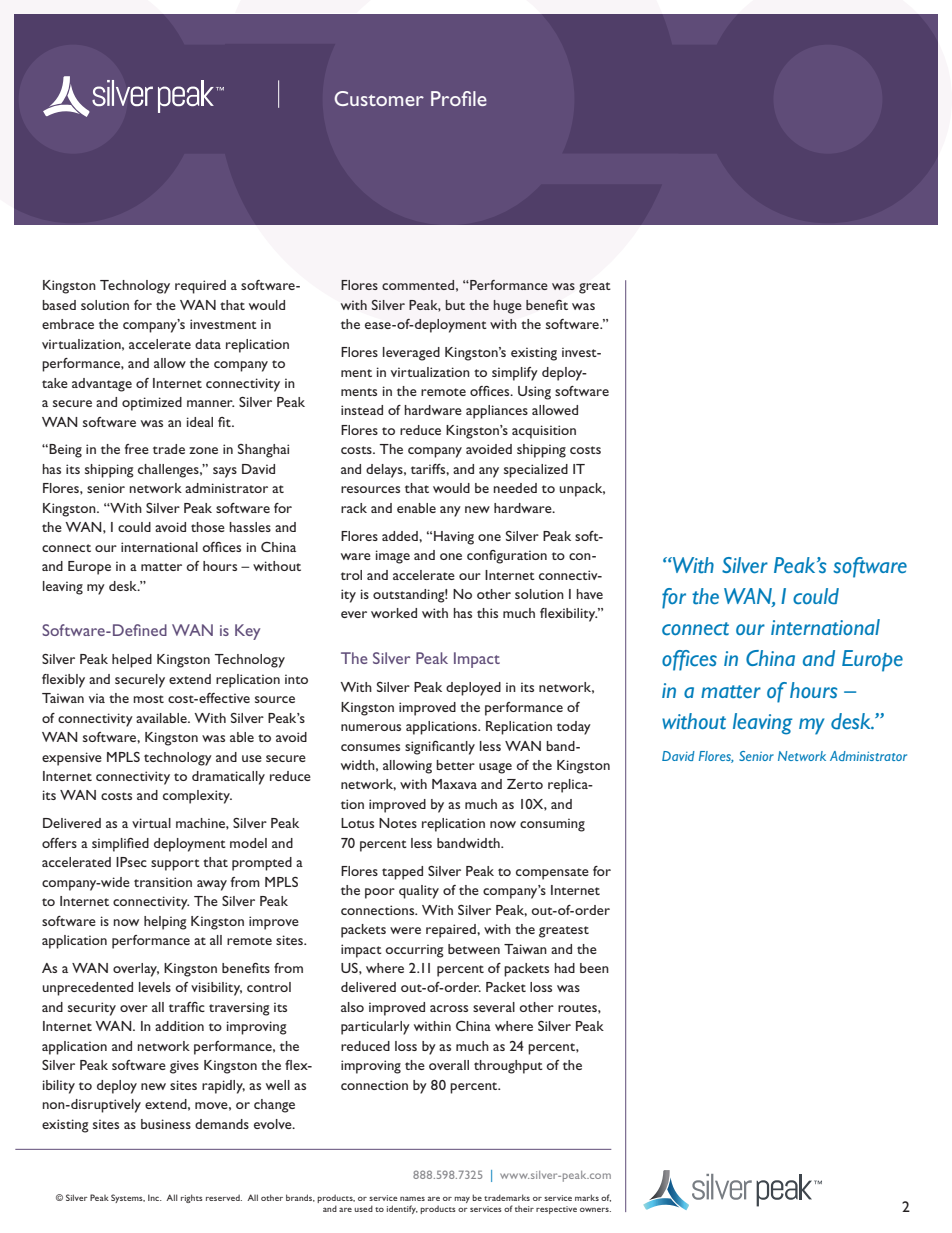 The height and width of the screenshot is (1233, 952). What do you see at coordinates (459, 98) in the screenshot?
I see `Profile` at bounding box center [459, 98].
